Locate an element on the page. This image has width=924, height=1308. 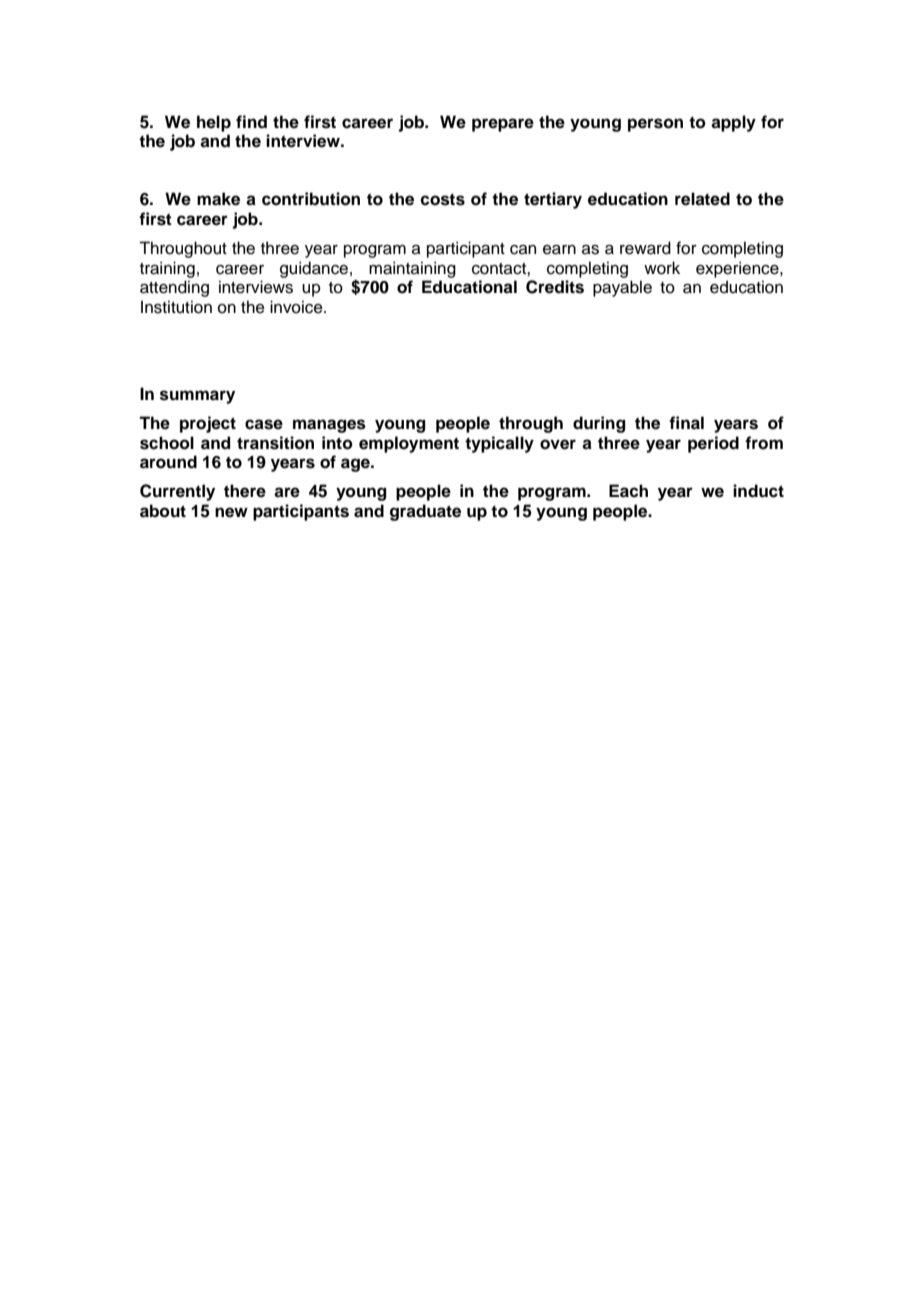
typically is located at coordinates (499, 444).
